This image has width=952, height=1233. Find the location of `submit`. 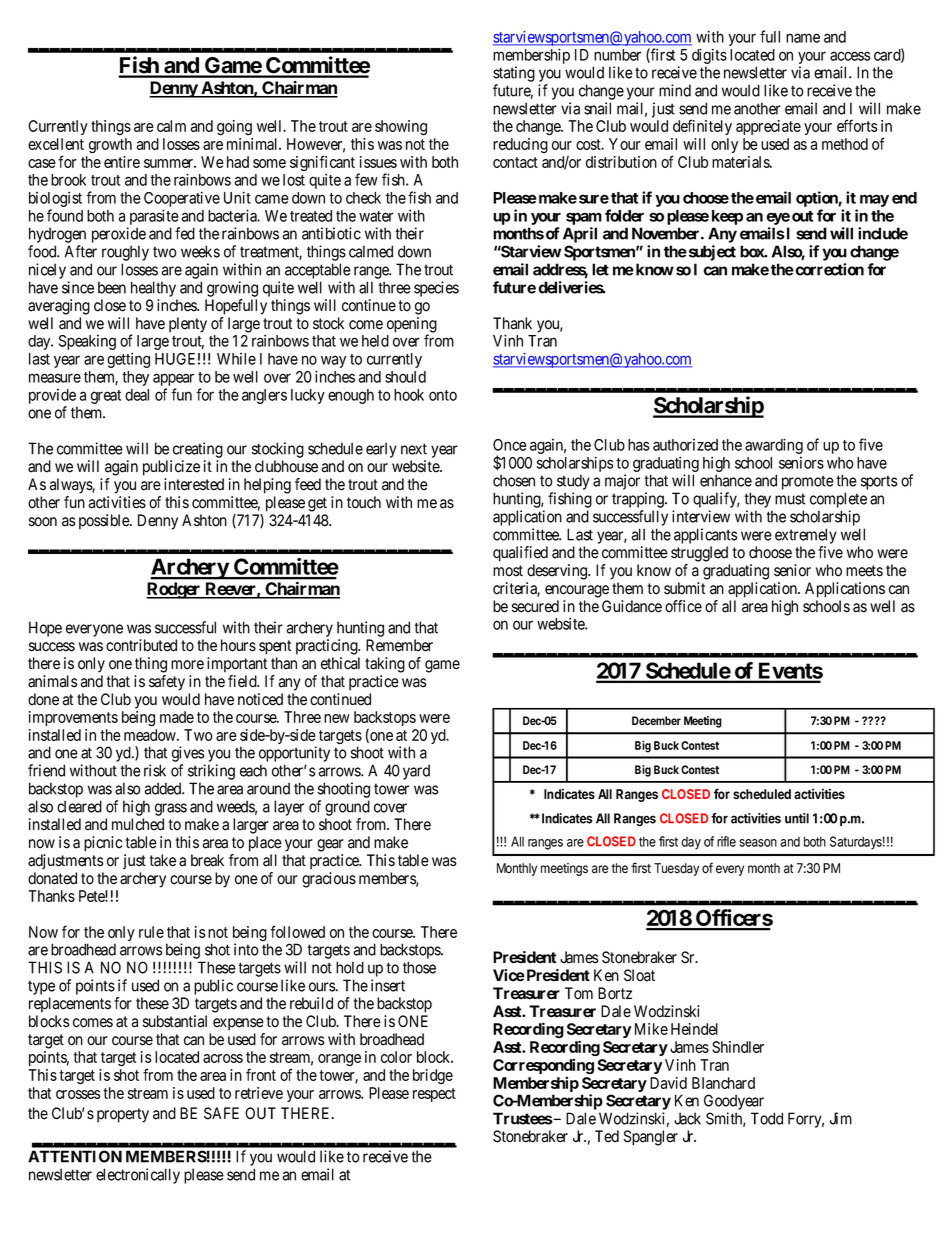

submit is located at coordinates (685, 588).
